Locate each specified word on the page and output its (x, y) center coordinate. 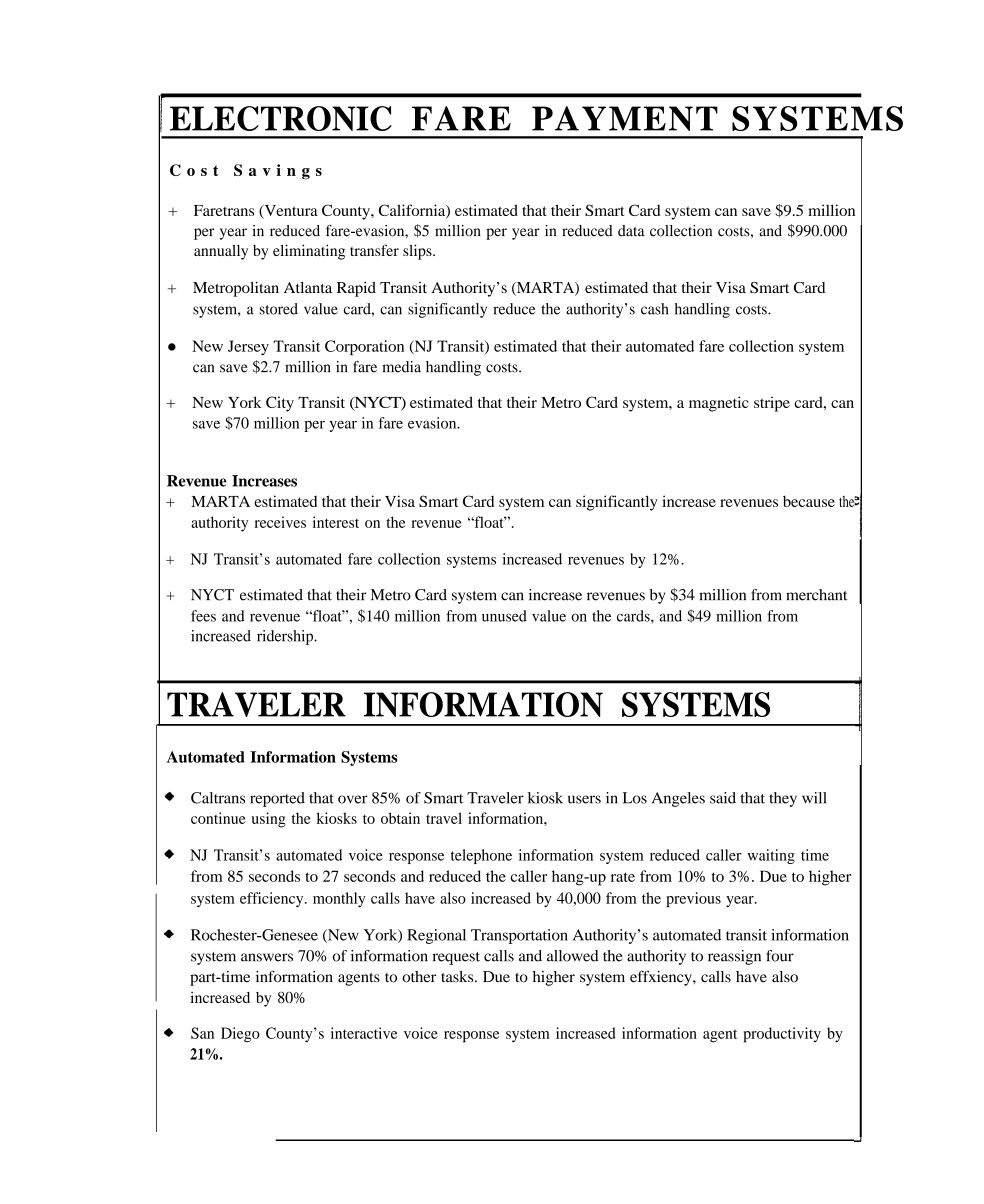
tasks (458, 977)
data (631, 231)
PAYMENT (625, 118)
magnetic (719, 404)
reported (277, 799)
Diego (240, 1035)
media (401, 367)
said (723, 798)
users (584, 799)
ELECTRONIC (281, 118)
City (280, 404)
